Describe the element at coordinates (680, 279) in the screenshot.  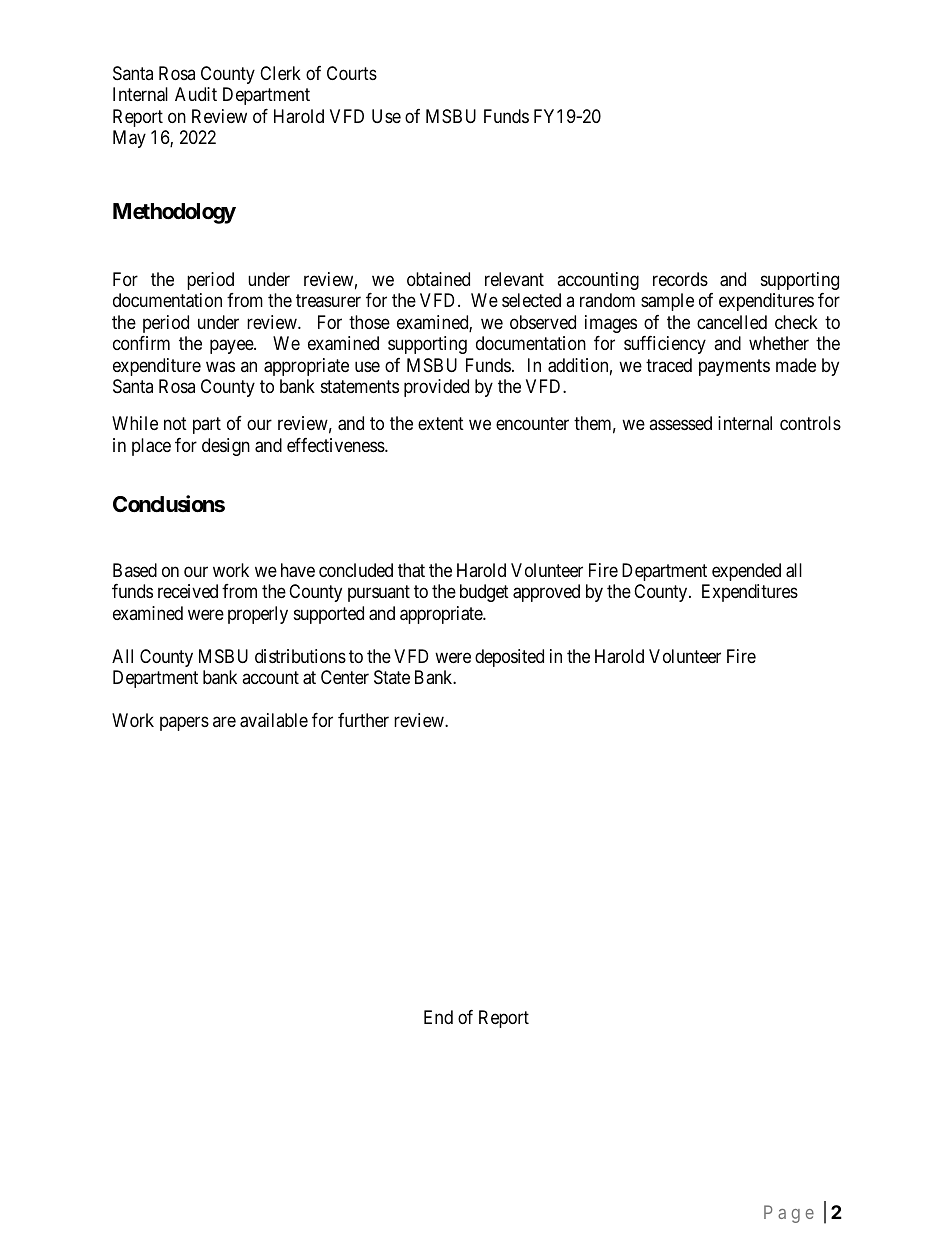
I see `records` at that location.
